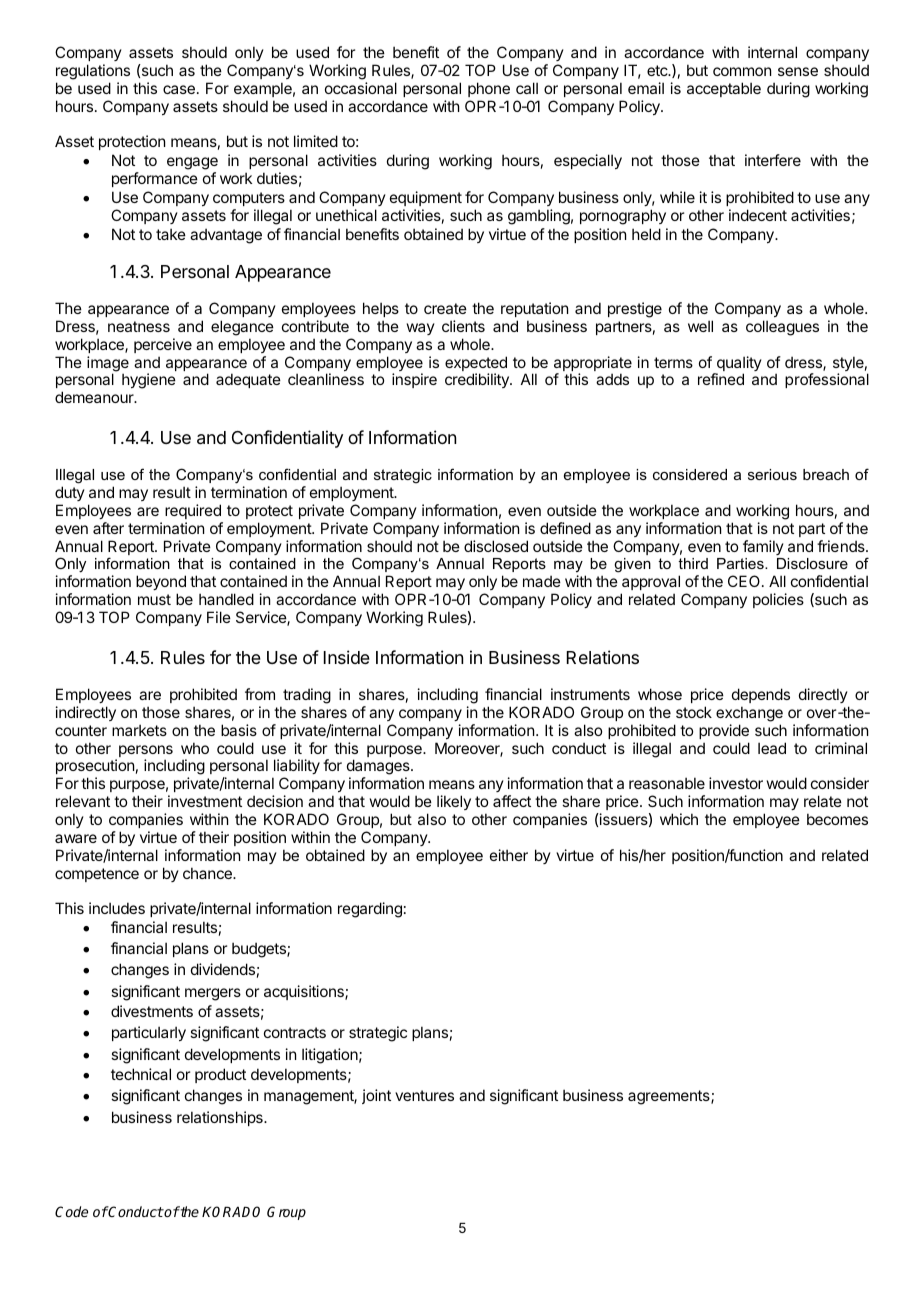  I want to click on required, so click(193, 511).
